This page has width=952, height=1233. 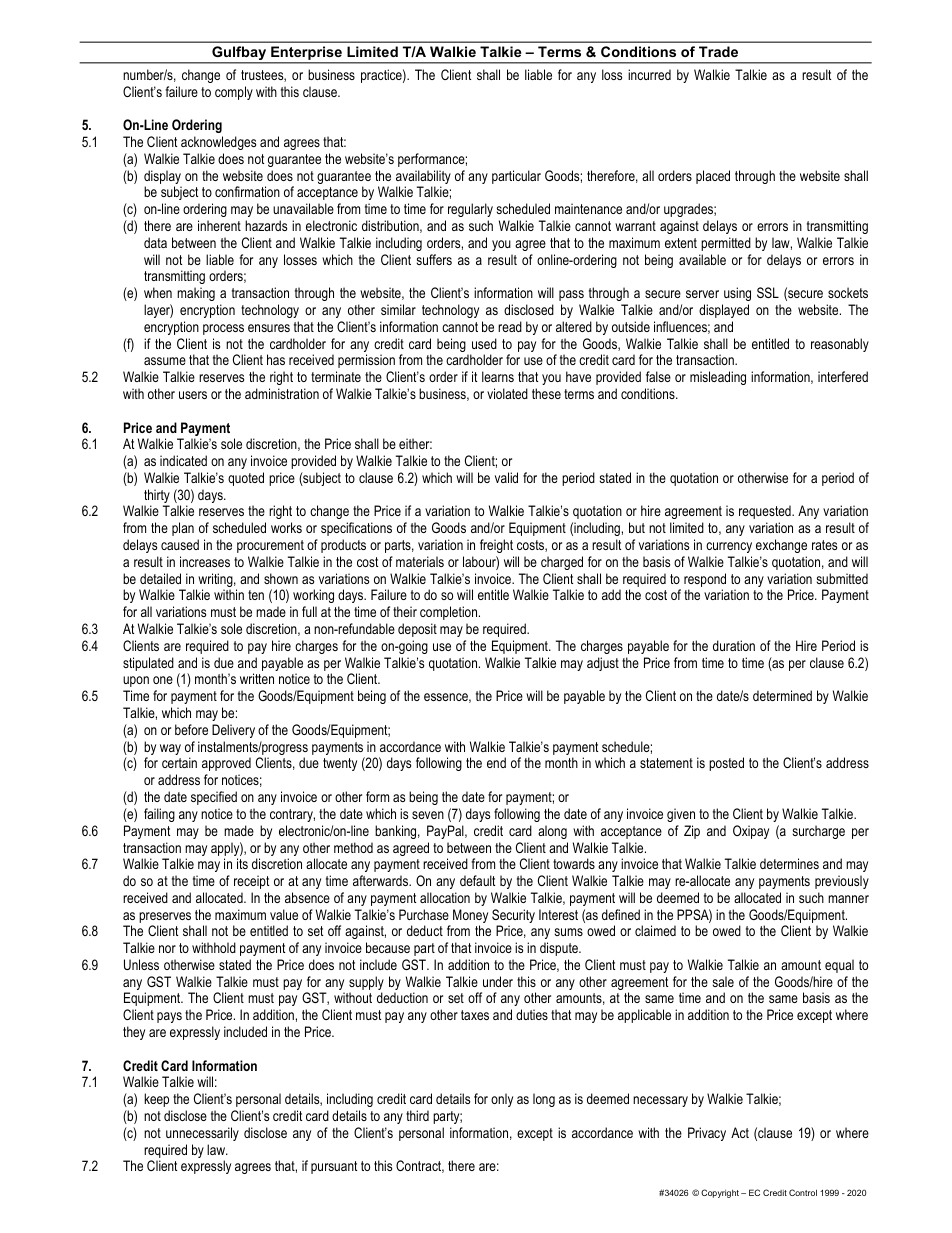 I want to click on misleading, so click(x=718, y=378).
